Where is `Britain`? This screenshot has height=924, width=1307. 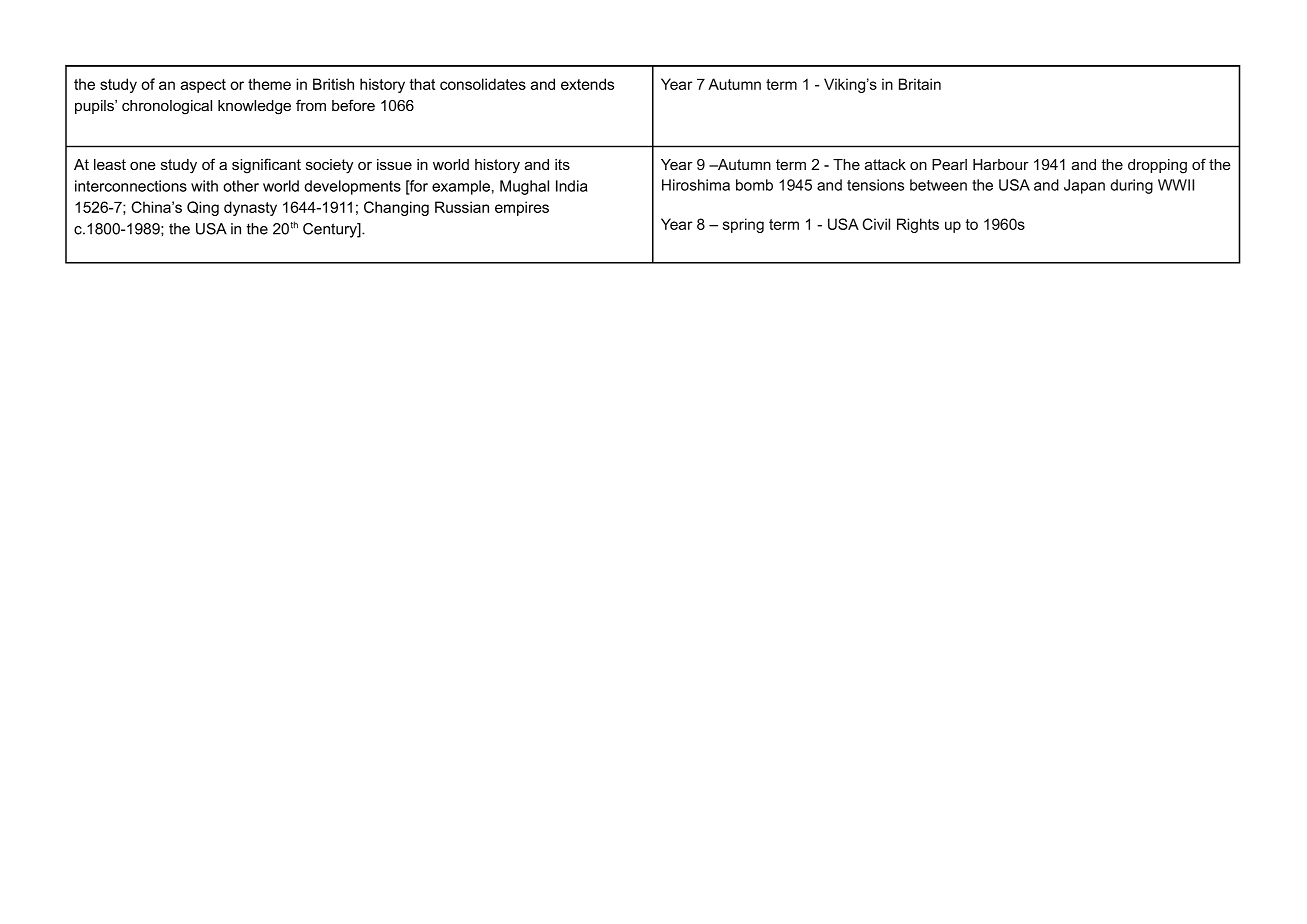
Britain is located at coordinates (920, 84).
